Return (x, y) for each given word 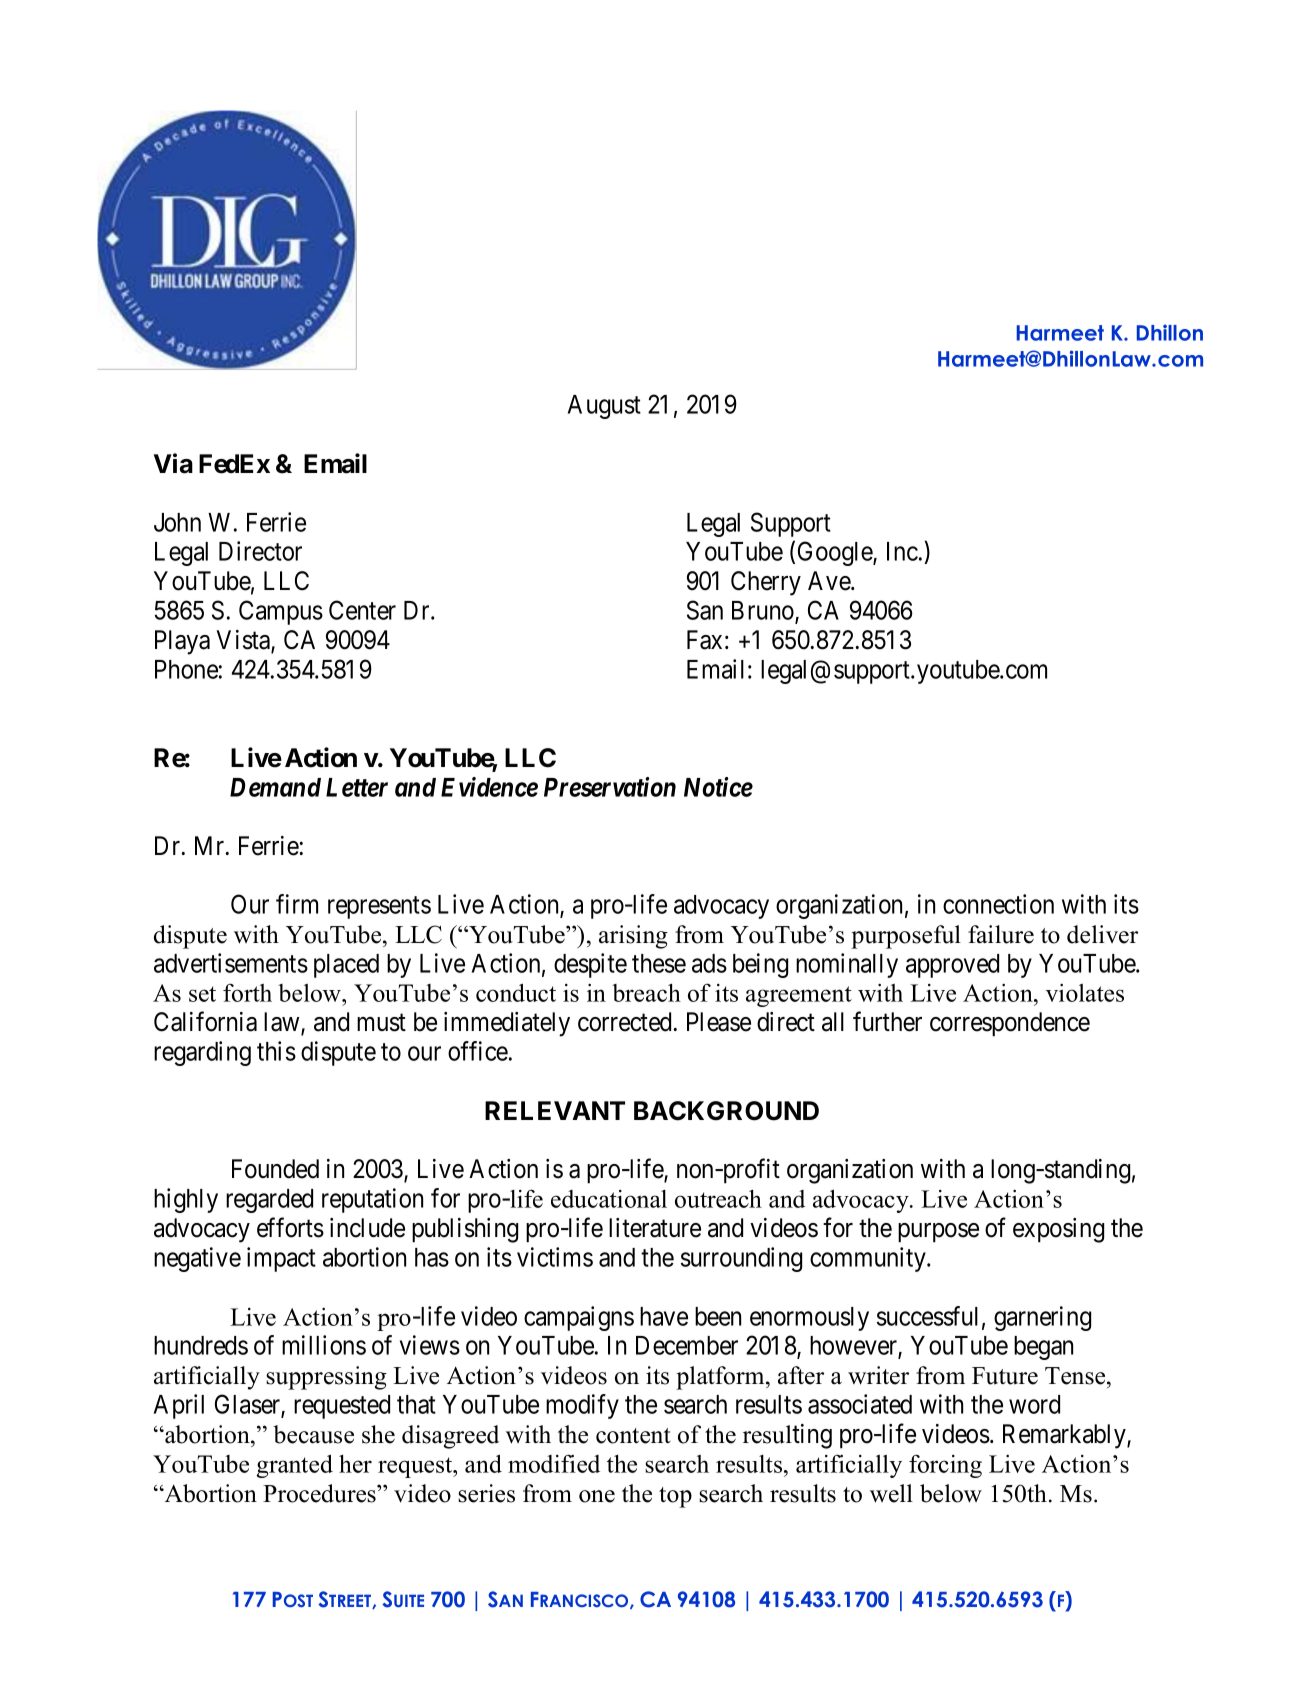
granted (294, 1466)
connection (998, 904)
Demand (275, 787)
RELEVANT (555, 1110)
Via (173, 463)
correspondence (1010, 1024)
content (633, 1436)
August (604, 407)
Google (836, 553)
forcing (945, 1466)
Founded (275, 1169)
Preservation (610, 787)
